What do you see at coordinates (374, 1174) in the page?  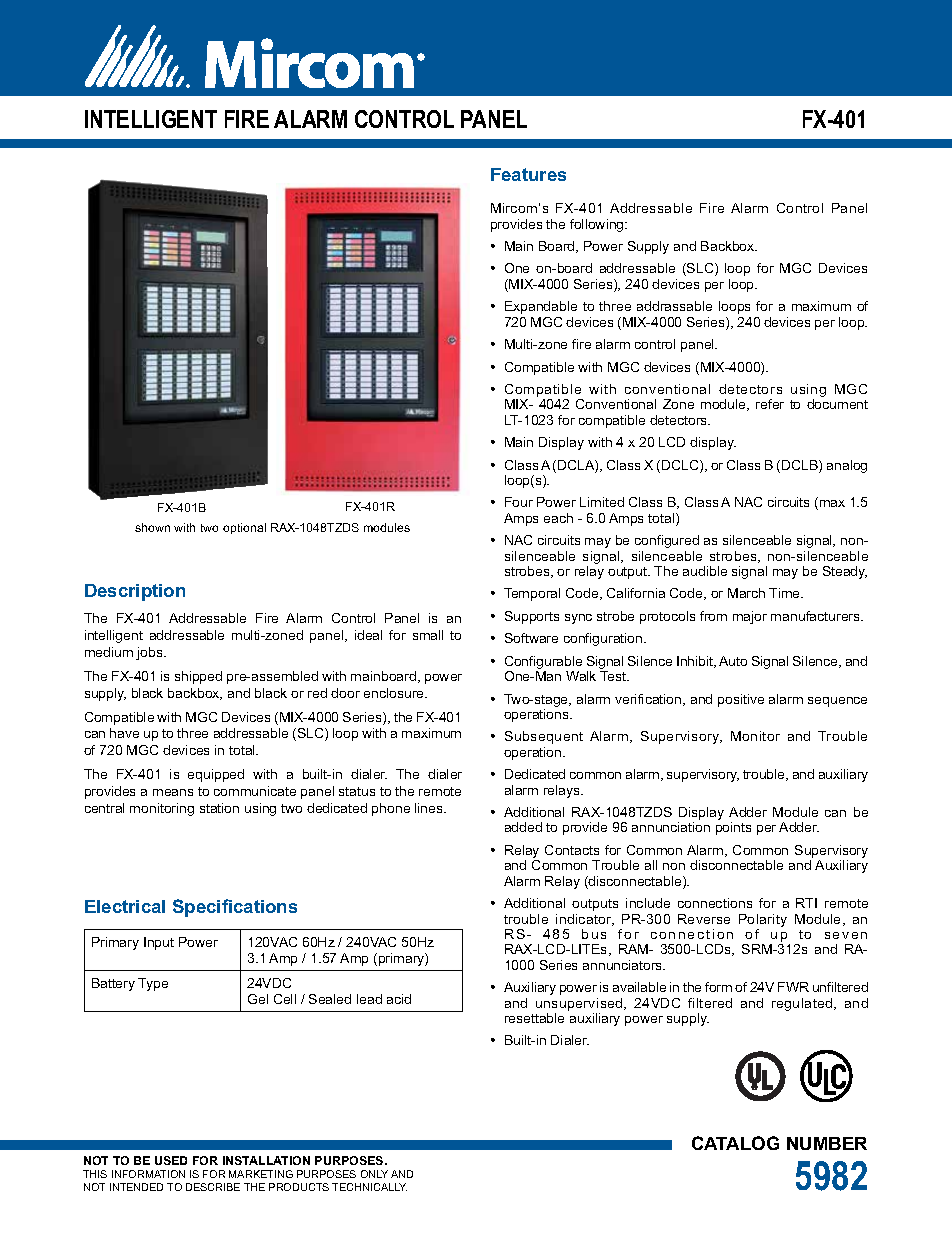 I see `ONLY` at bounding box center [374, 1174].
